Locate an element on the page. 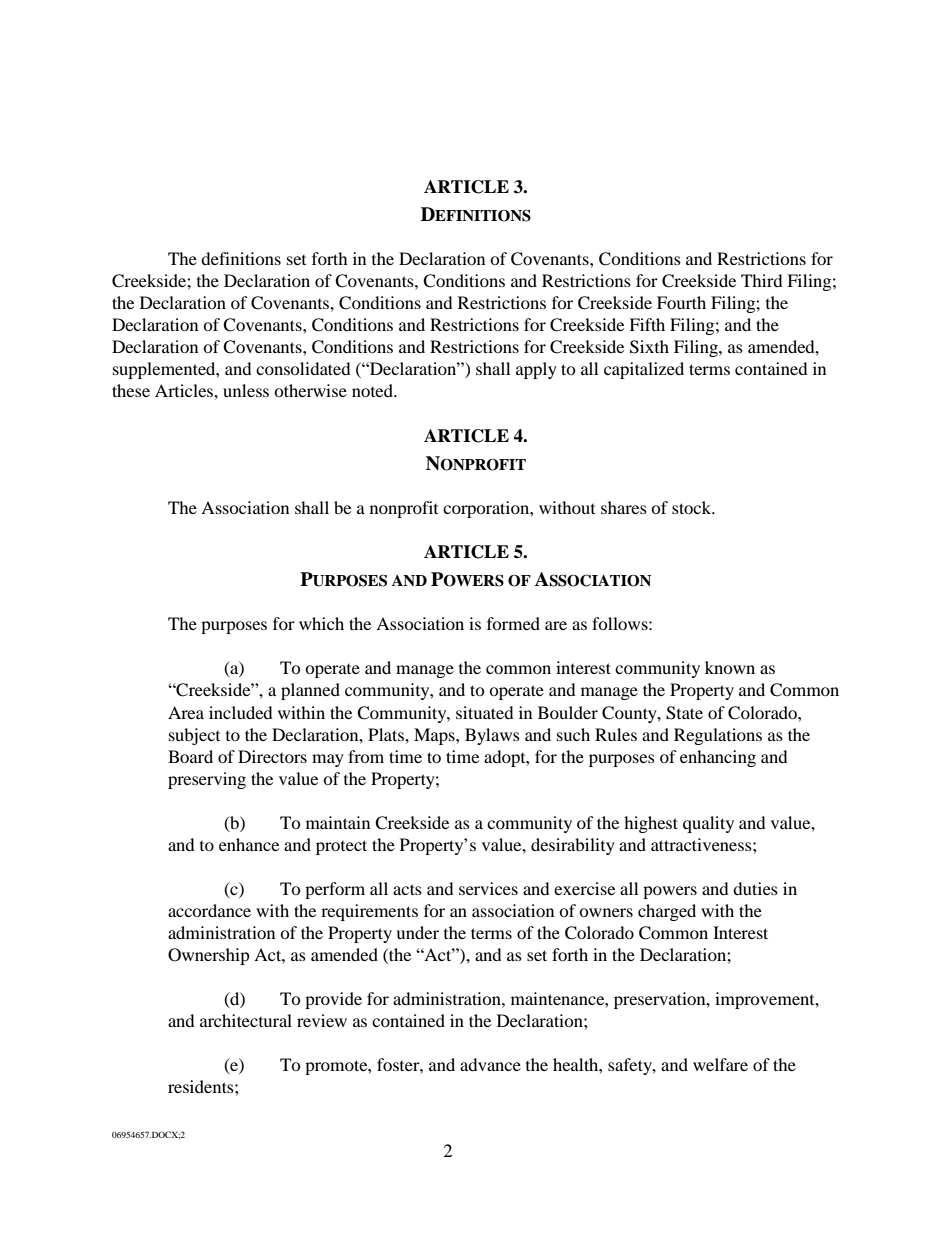 The image size is (952, 1233). consolidated is located at coordinates (303, 368).
